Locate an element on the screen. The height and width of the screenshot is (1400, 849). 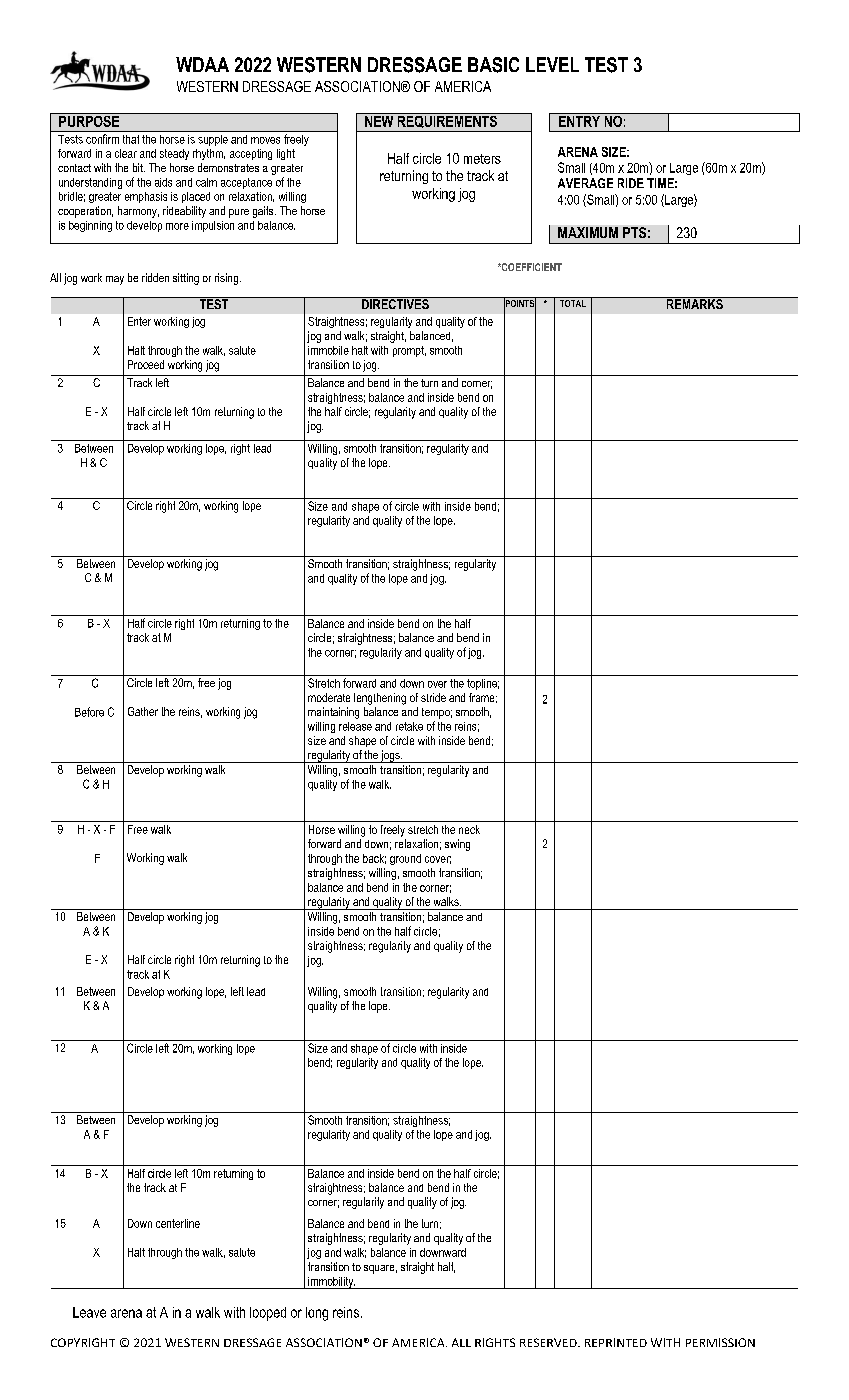
Gather is located at coordinates (143, 711).
